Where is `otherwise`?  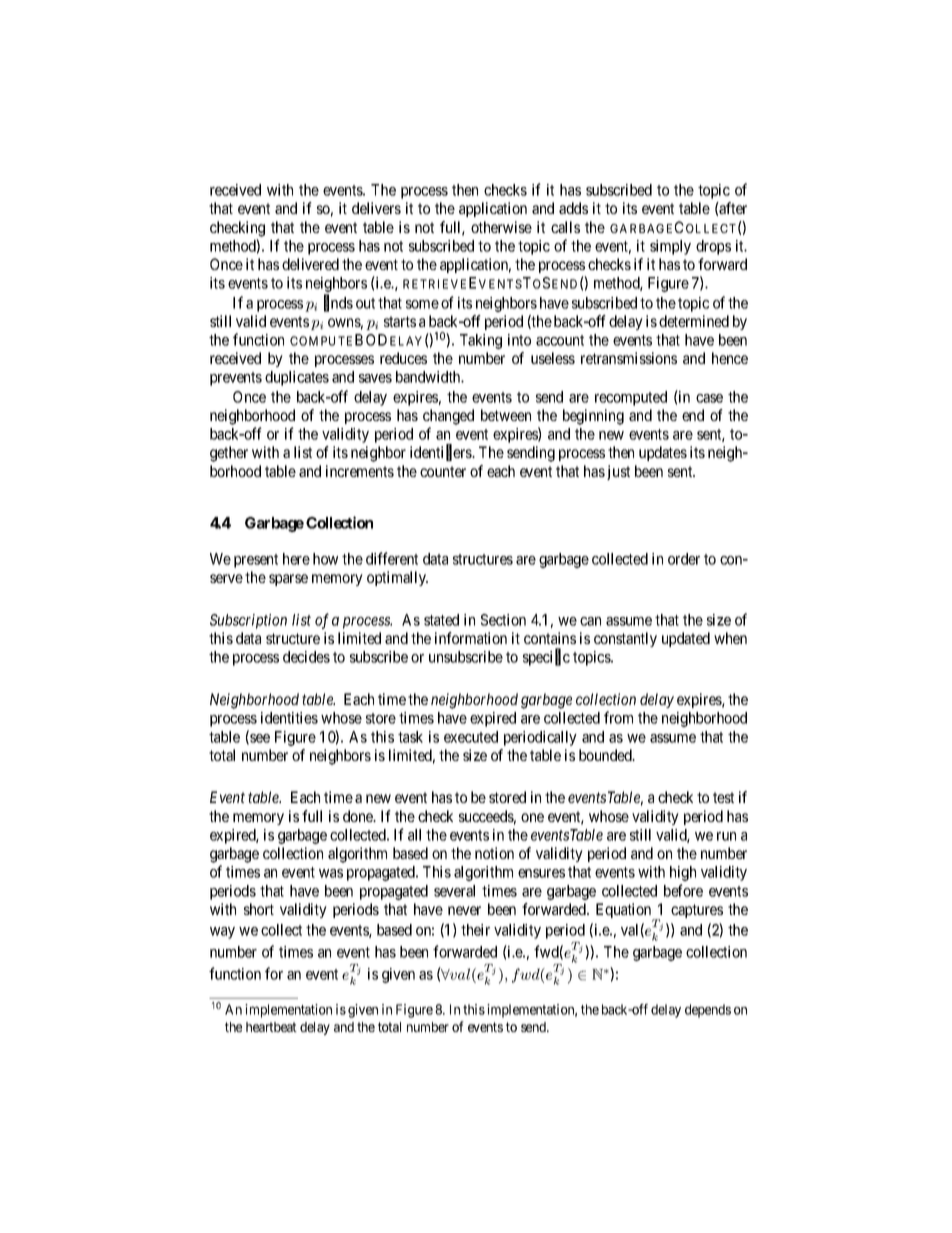 otherwise is located at coordinates (501, 227).
